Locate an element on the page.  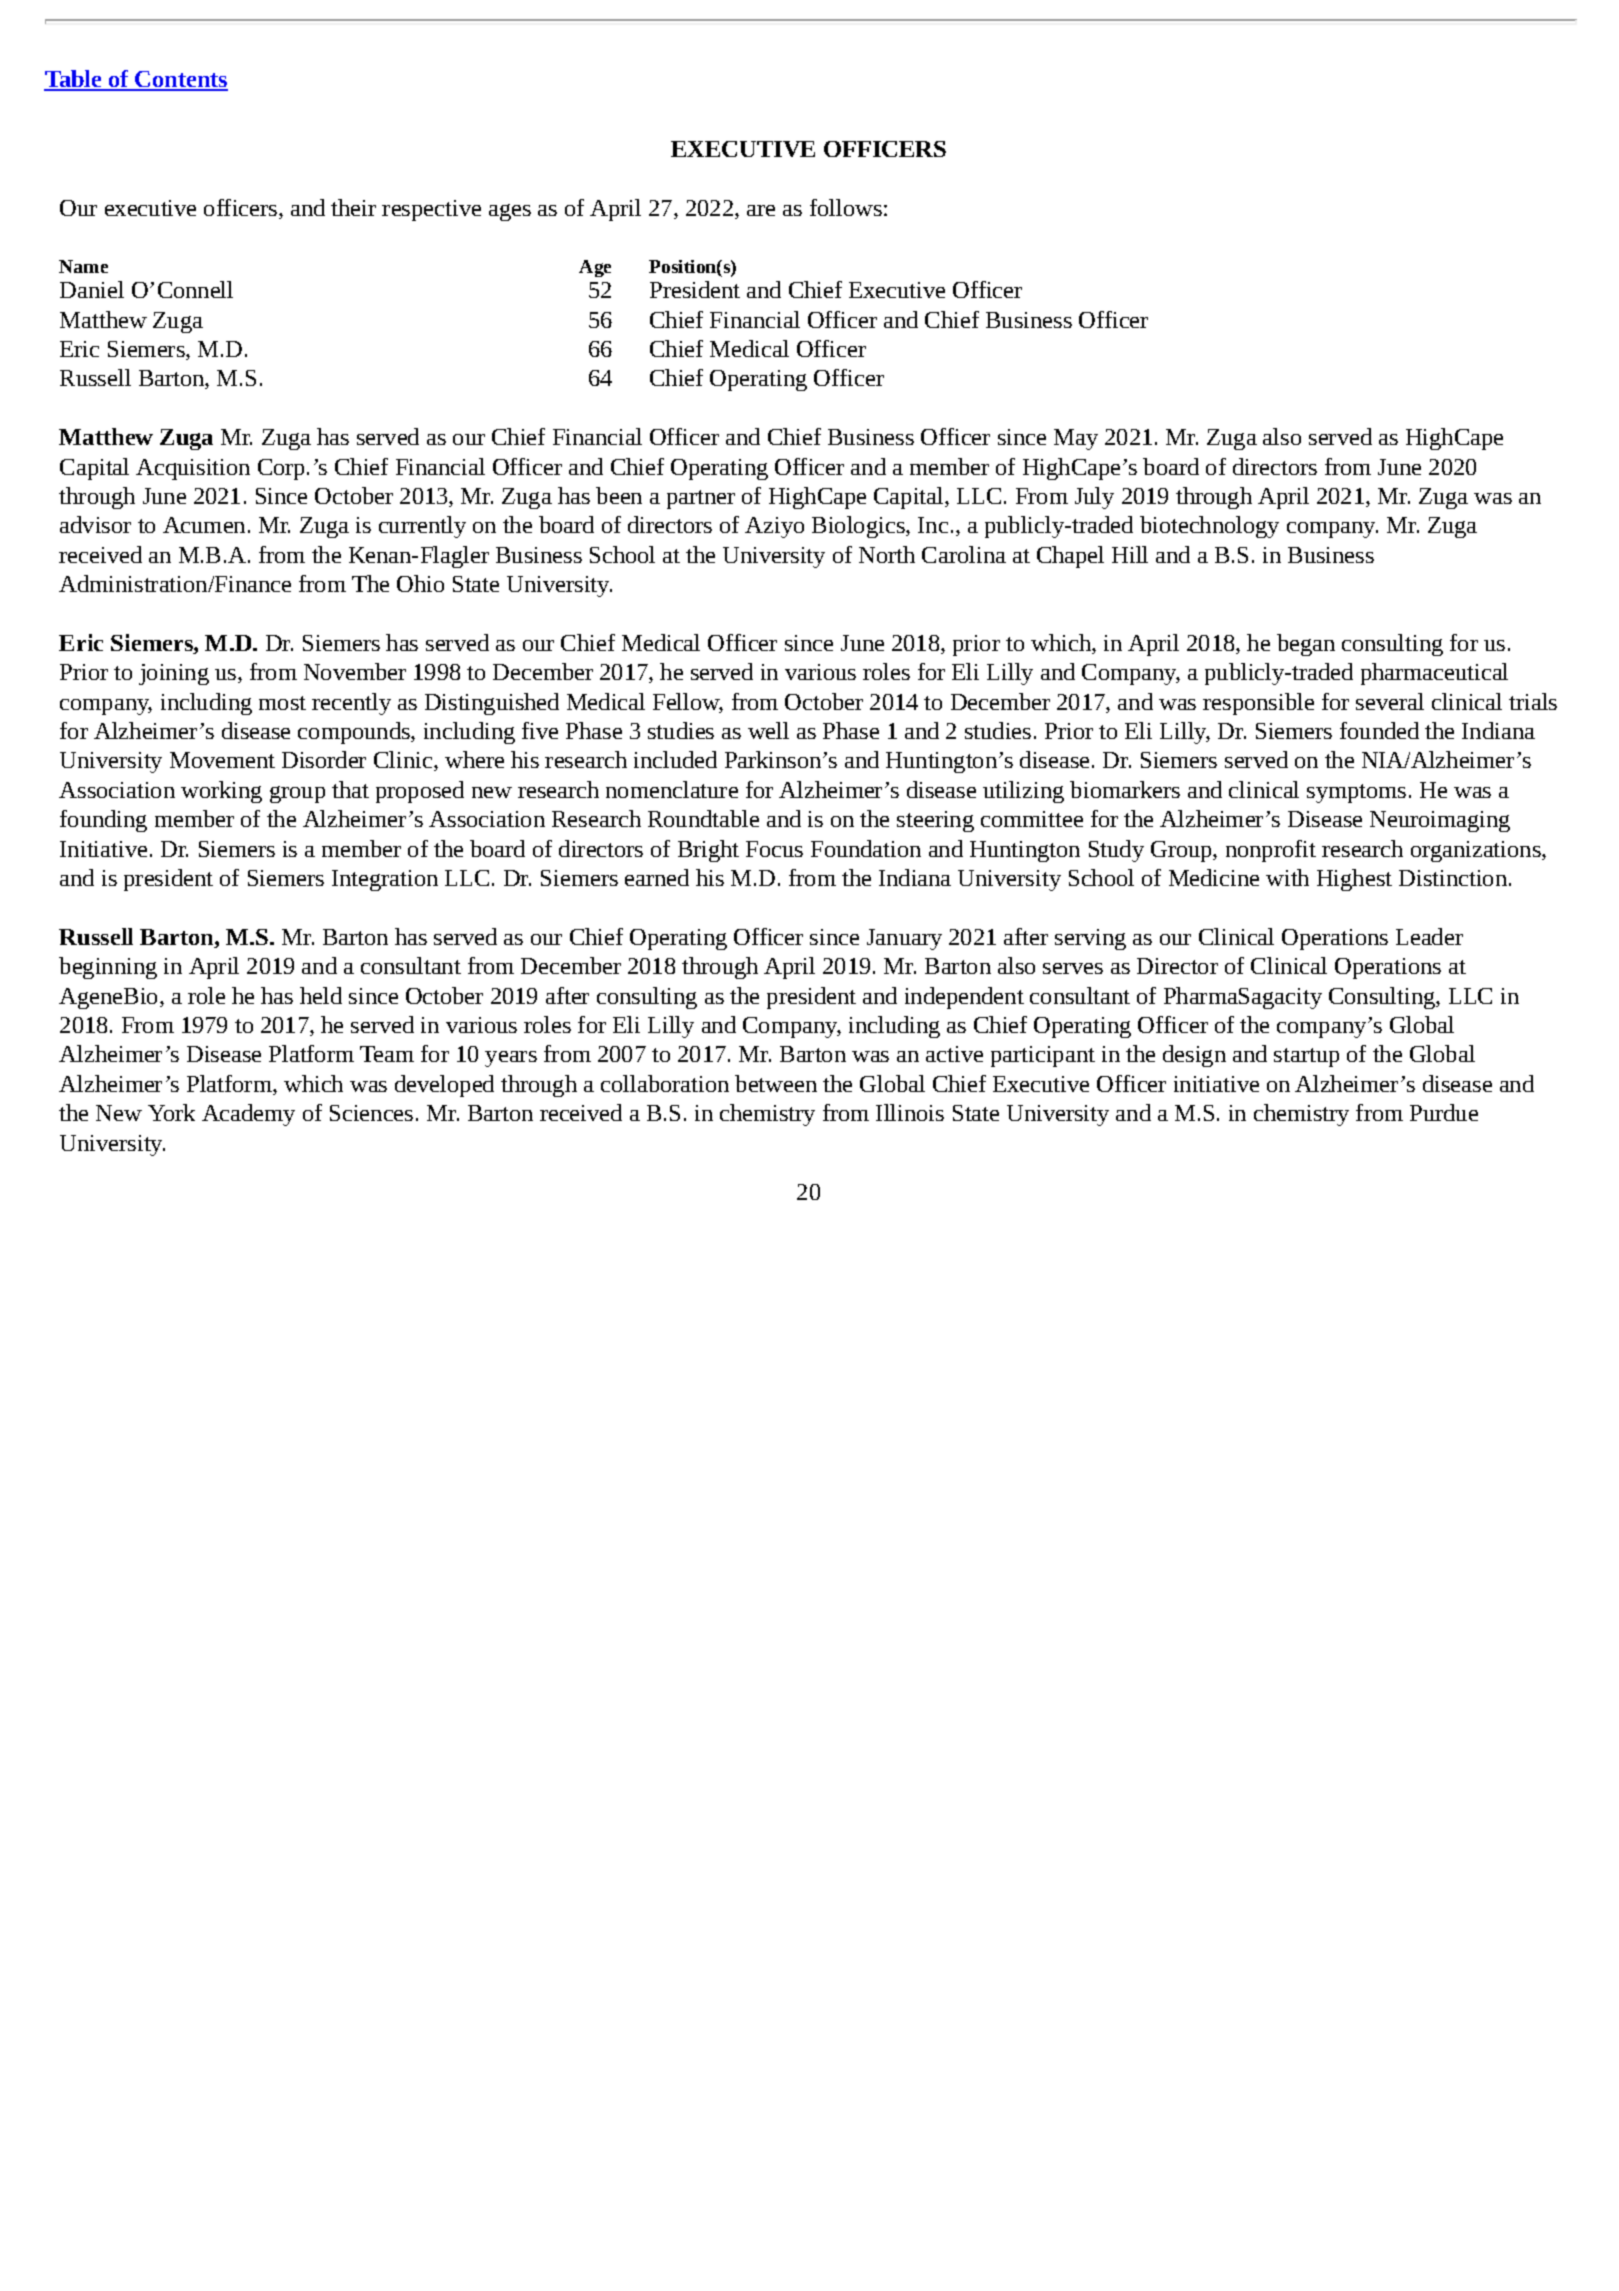
well is located at coordinates (768, 730).
